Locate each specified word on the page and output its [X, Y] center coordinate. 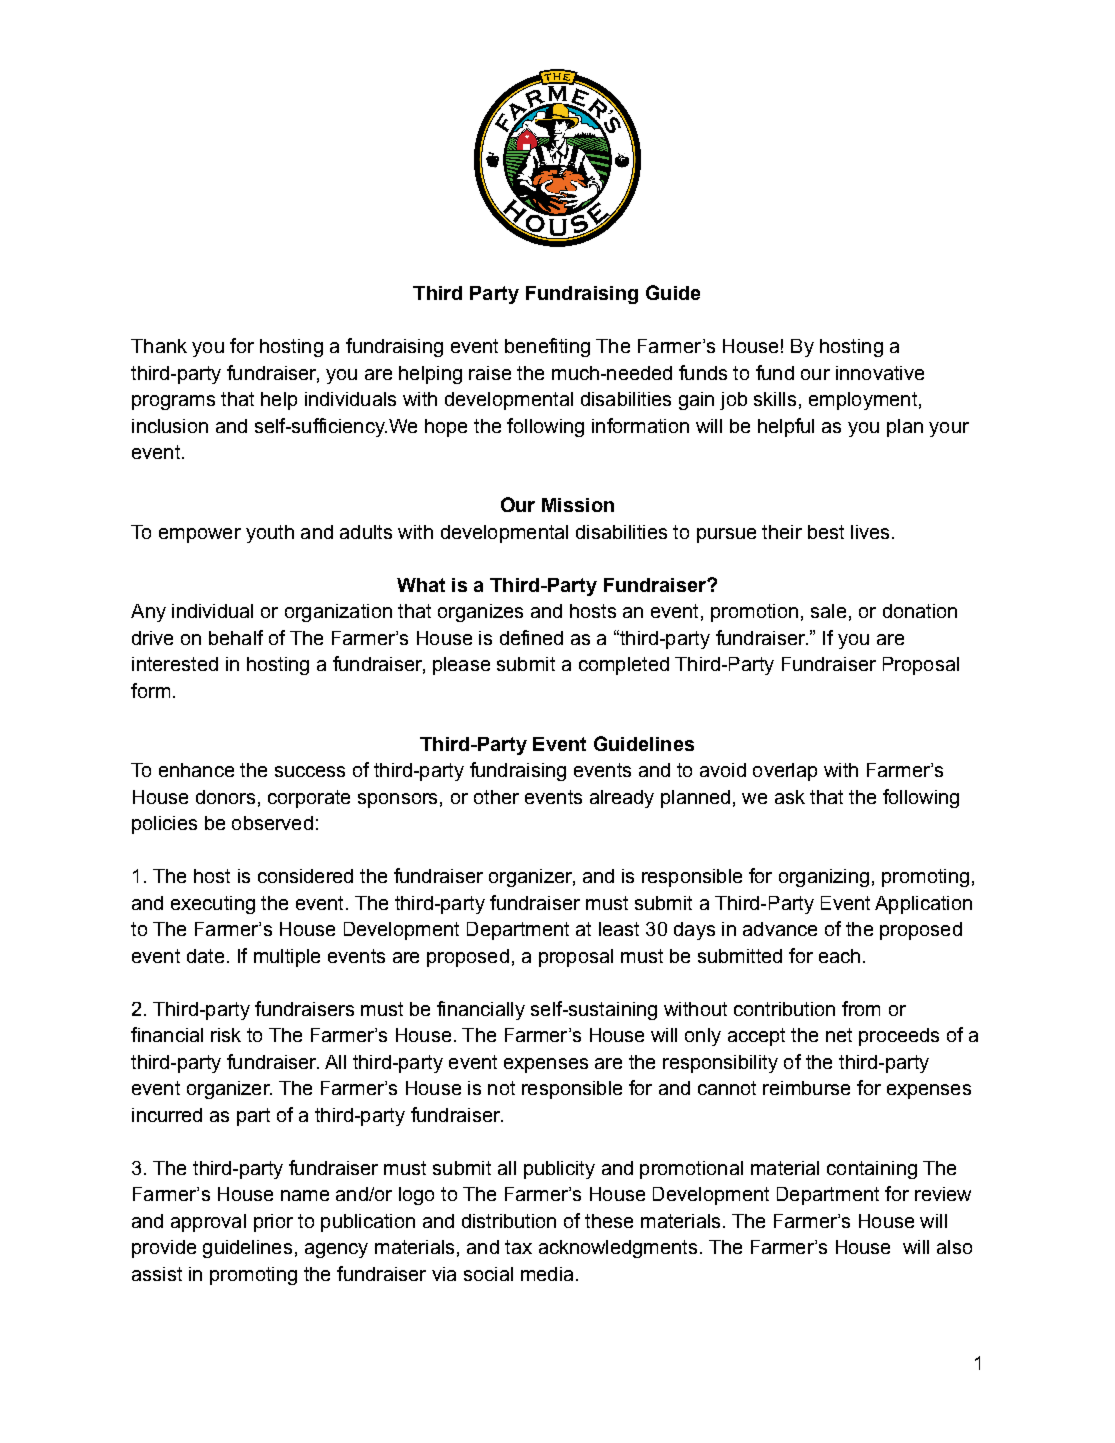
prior [273, 1223]
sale [828, 611]
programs [173, 402]
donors [225, 797]
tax [518, 1247]
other [496, 797]
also [954, 1247]
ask [790, 797]
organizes [480, 613]
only [703, 1037]
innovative [880, 373]
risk [226, 1035]
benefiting [547, 347]
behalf [236, 637]
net [839, 1035]
